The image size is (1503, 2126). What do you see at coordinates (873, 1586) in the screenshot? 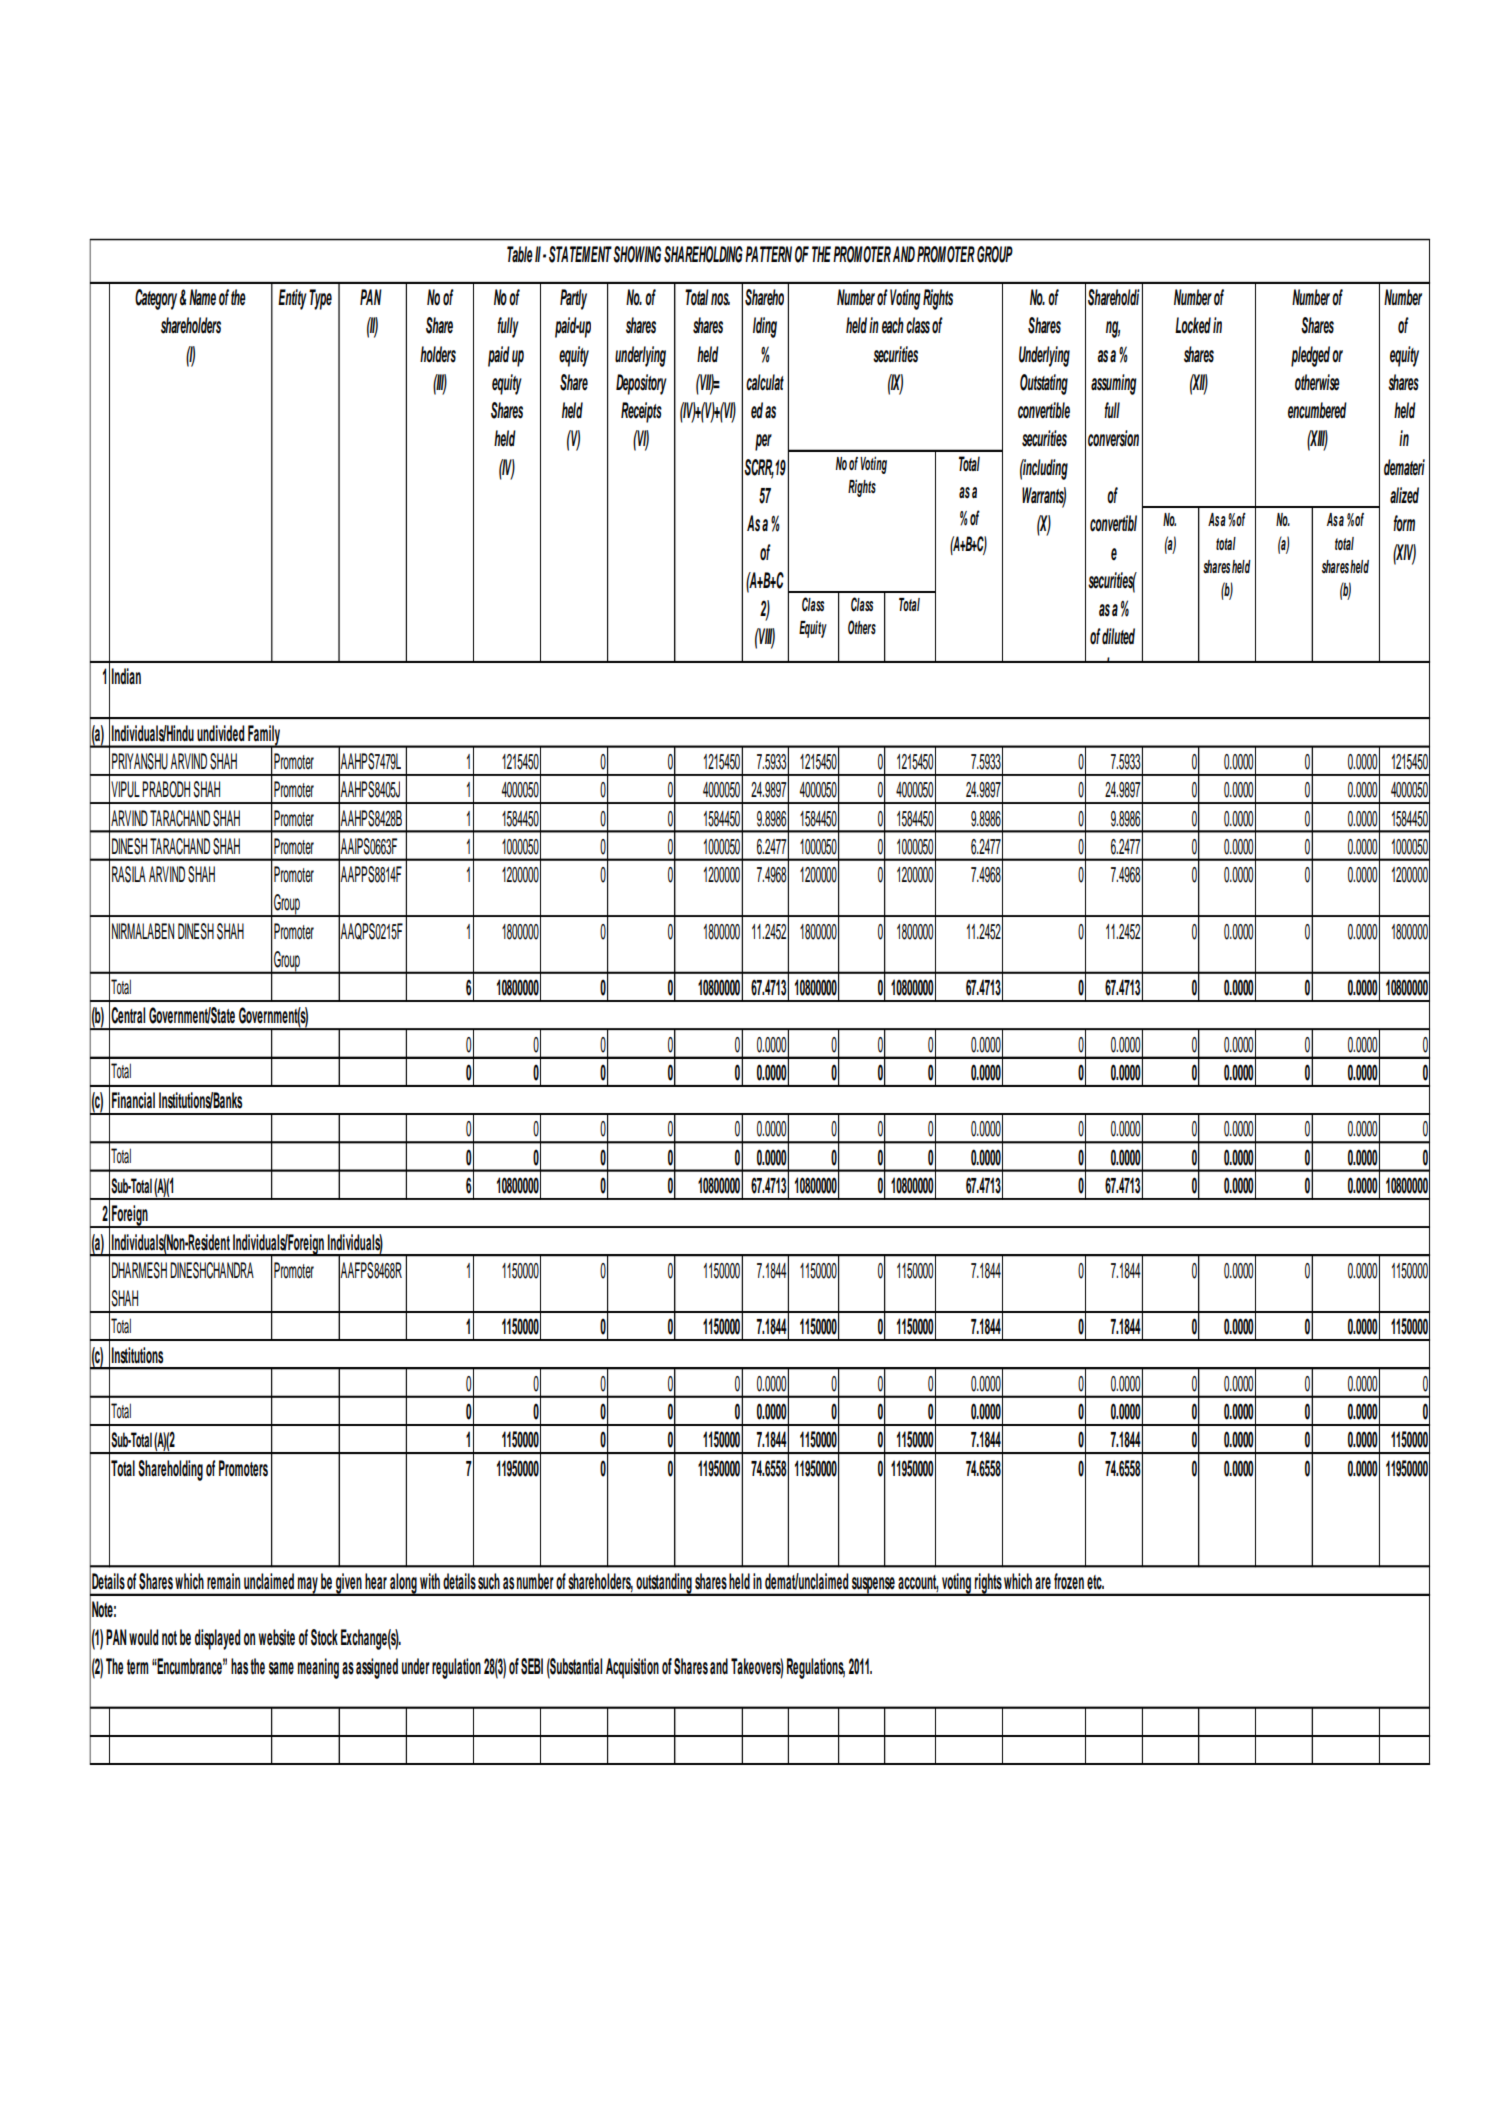
I see `suspense` at bounding box center [873, 1586].
